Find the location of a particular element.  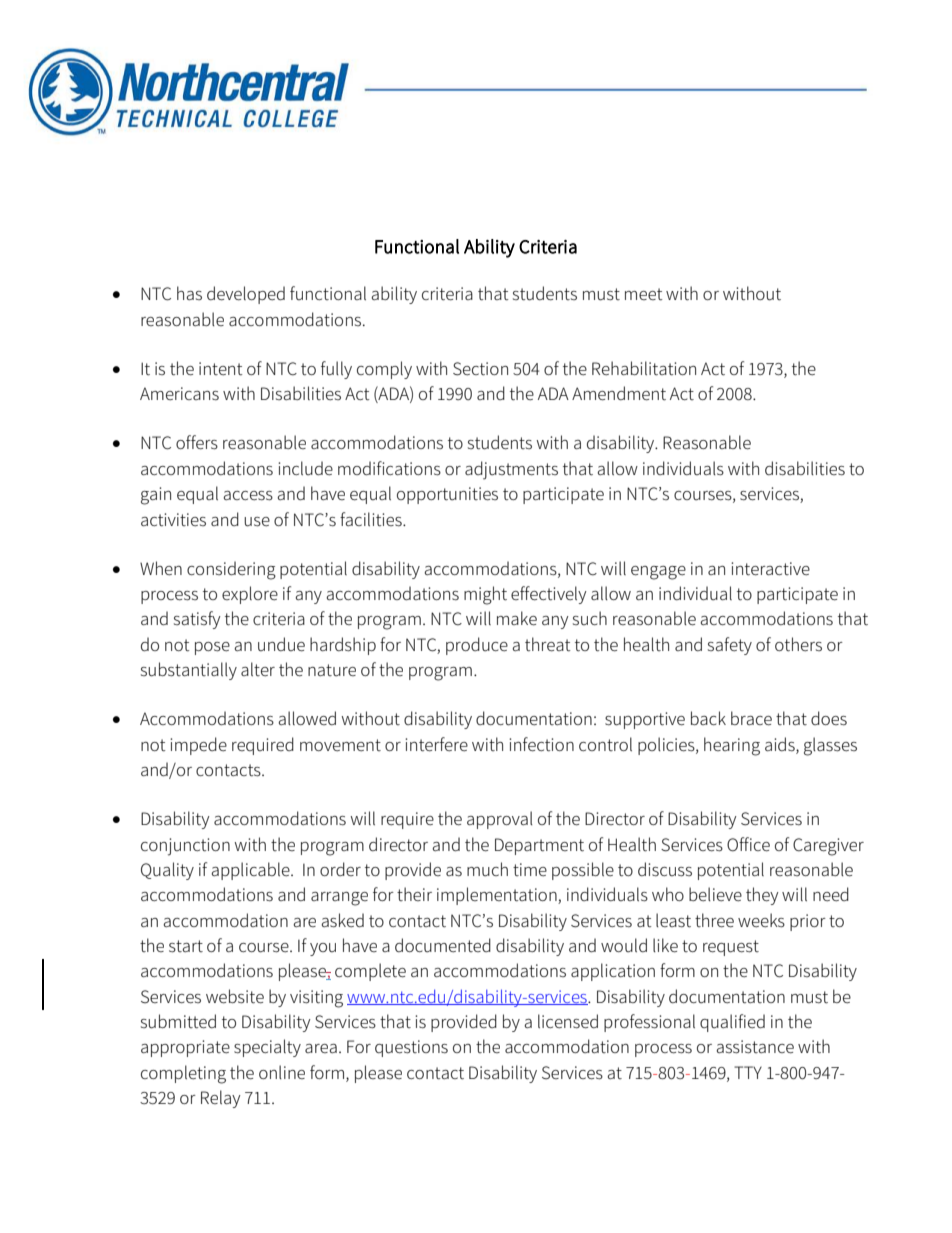

Section is located at coordinates (480, 369).
